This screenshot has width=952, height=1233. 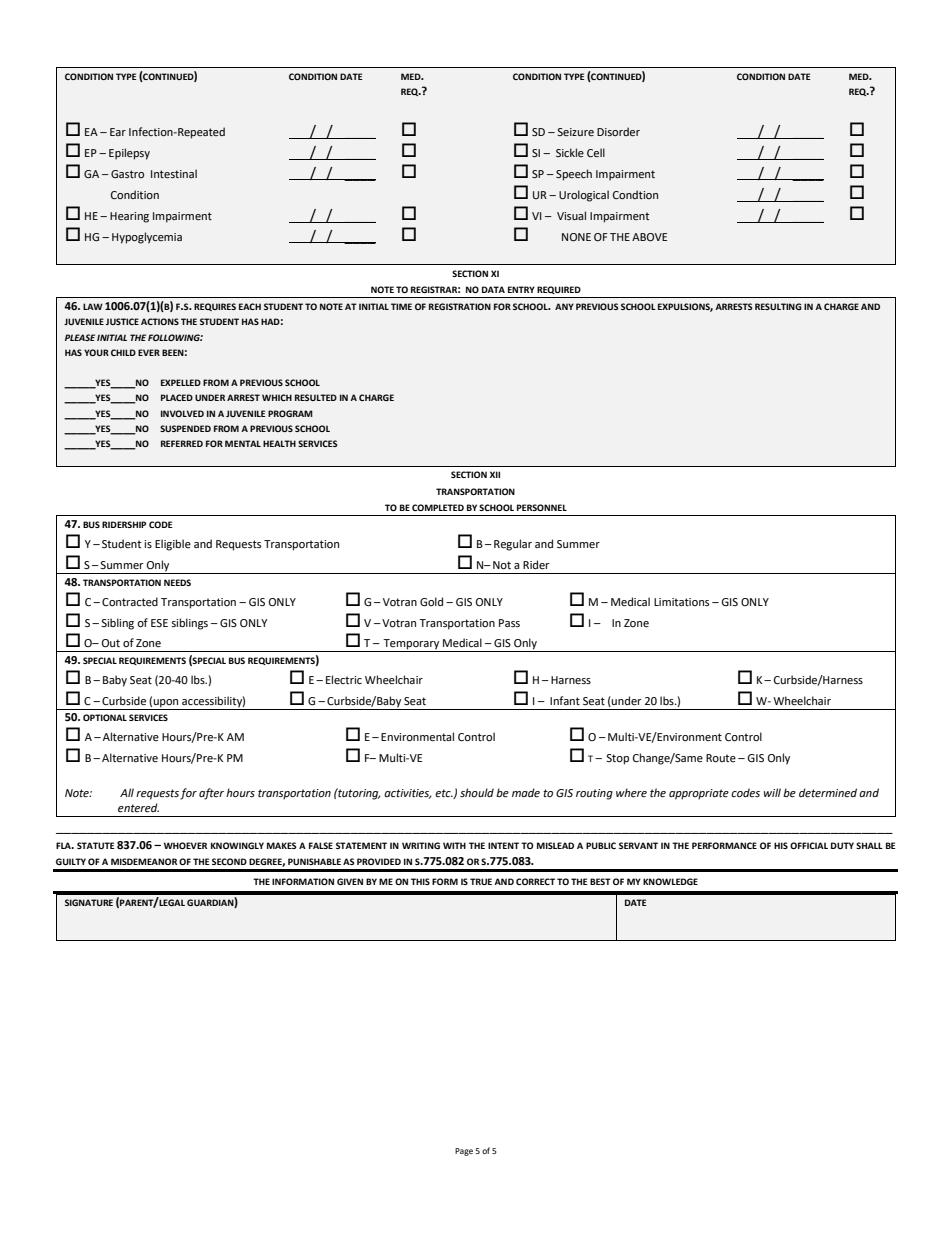 What do you see at coordinates (177, 397) in the screenshot?
I see `PLACED` at bounding box center [177, 397].
